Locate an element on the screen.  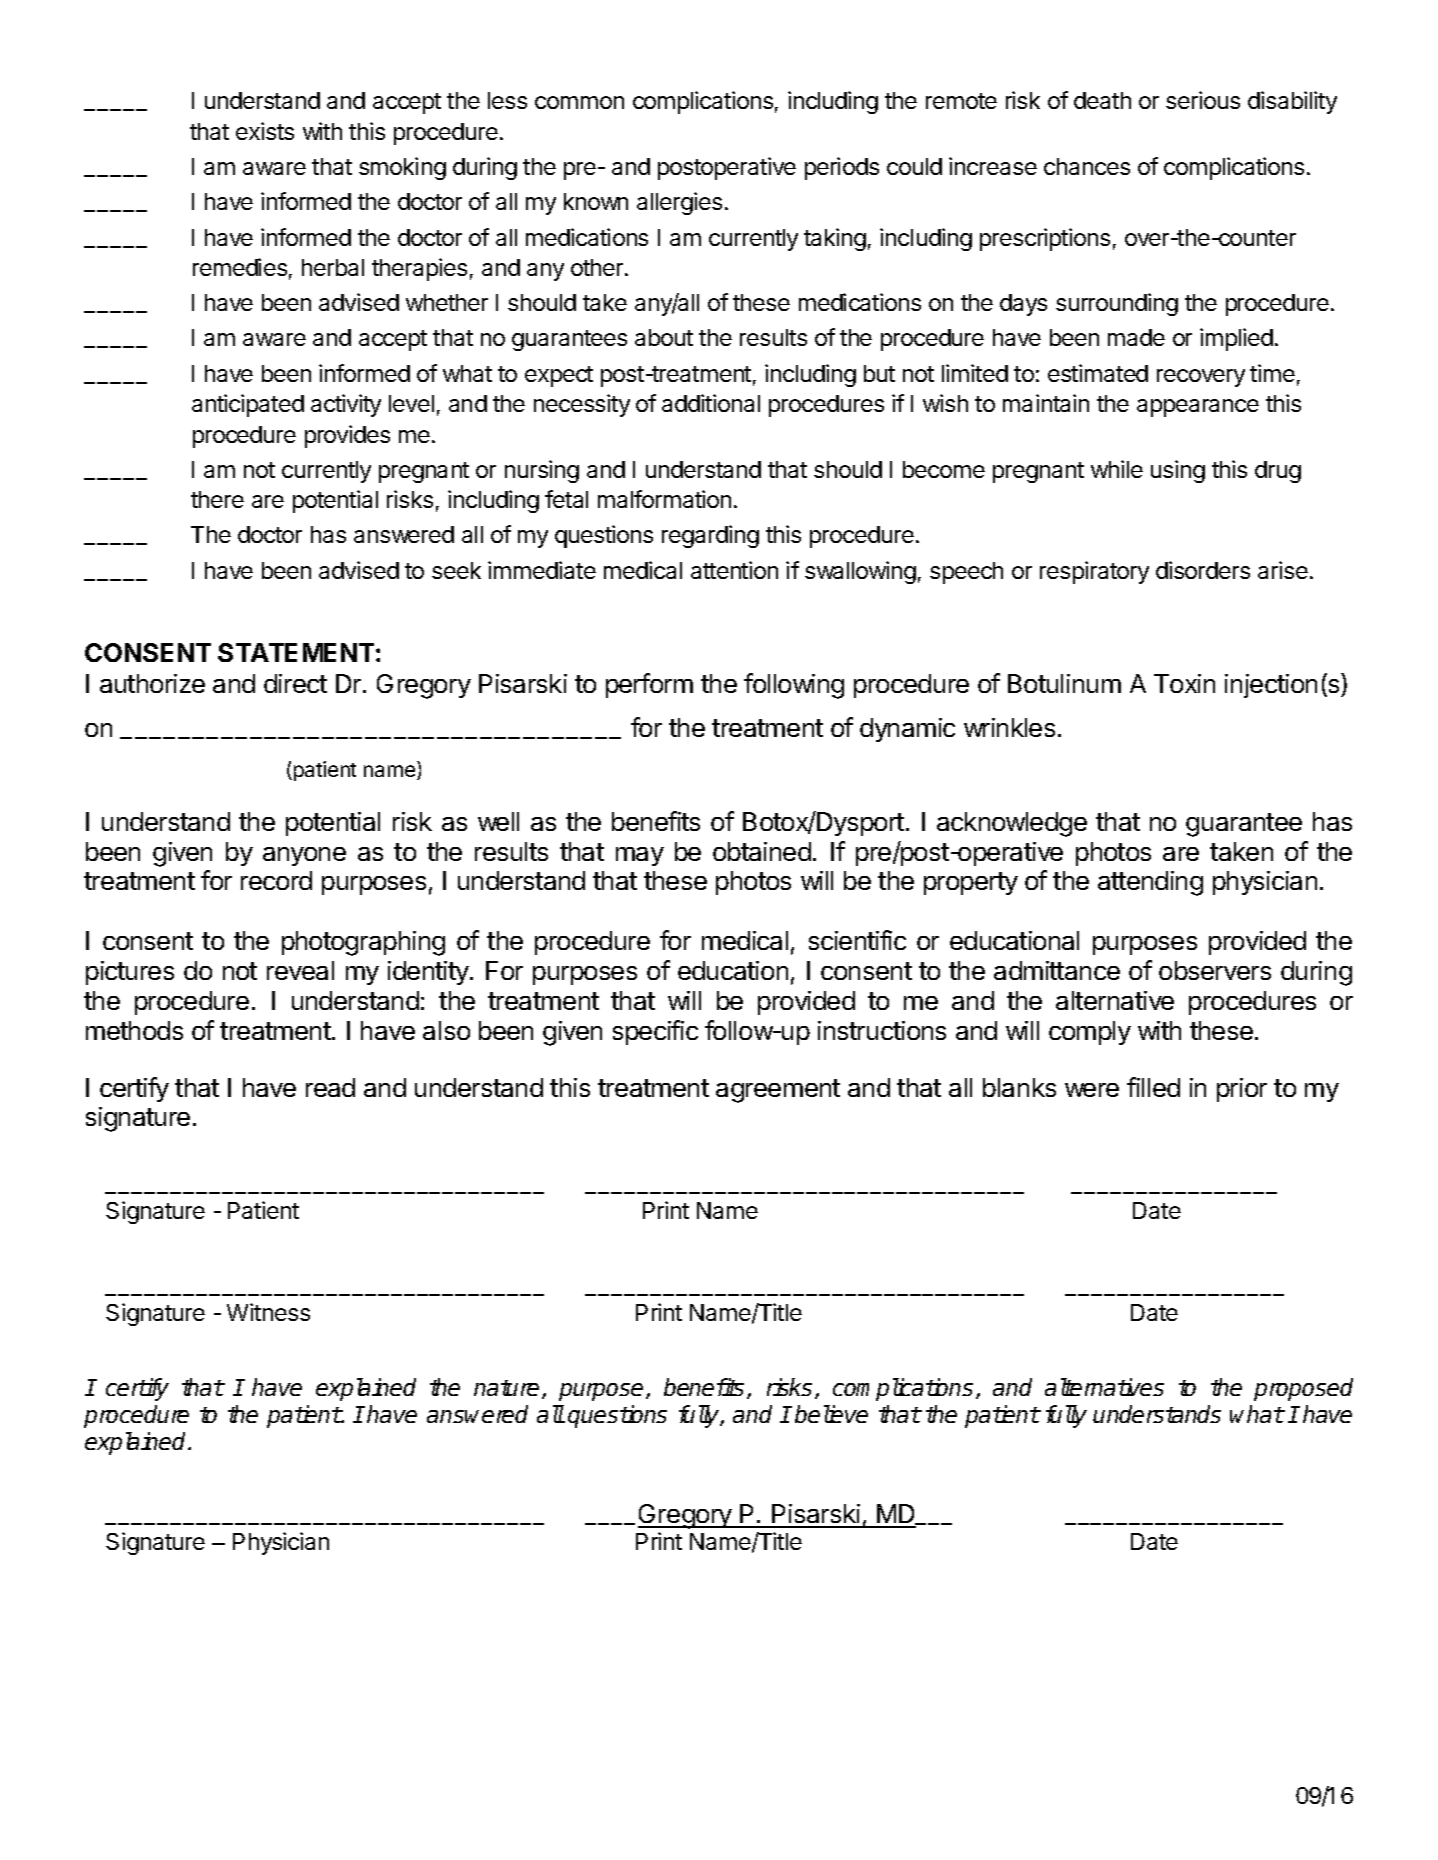
Witness is located at coordinates (268, 1312).
